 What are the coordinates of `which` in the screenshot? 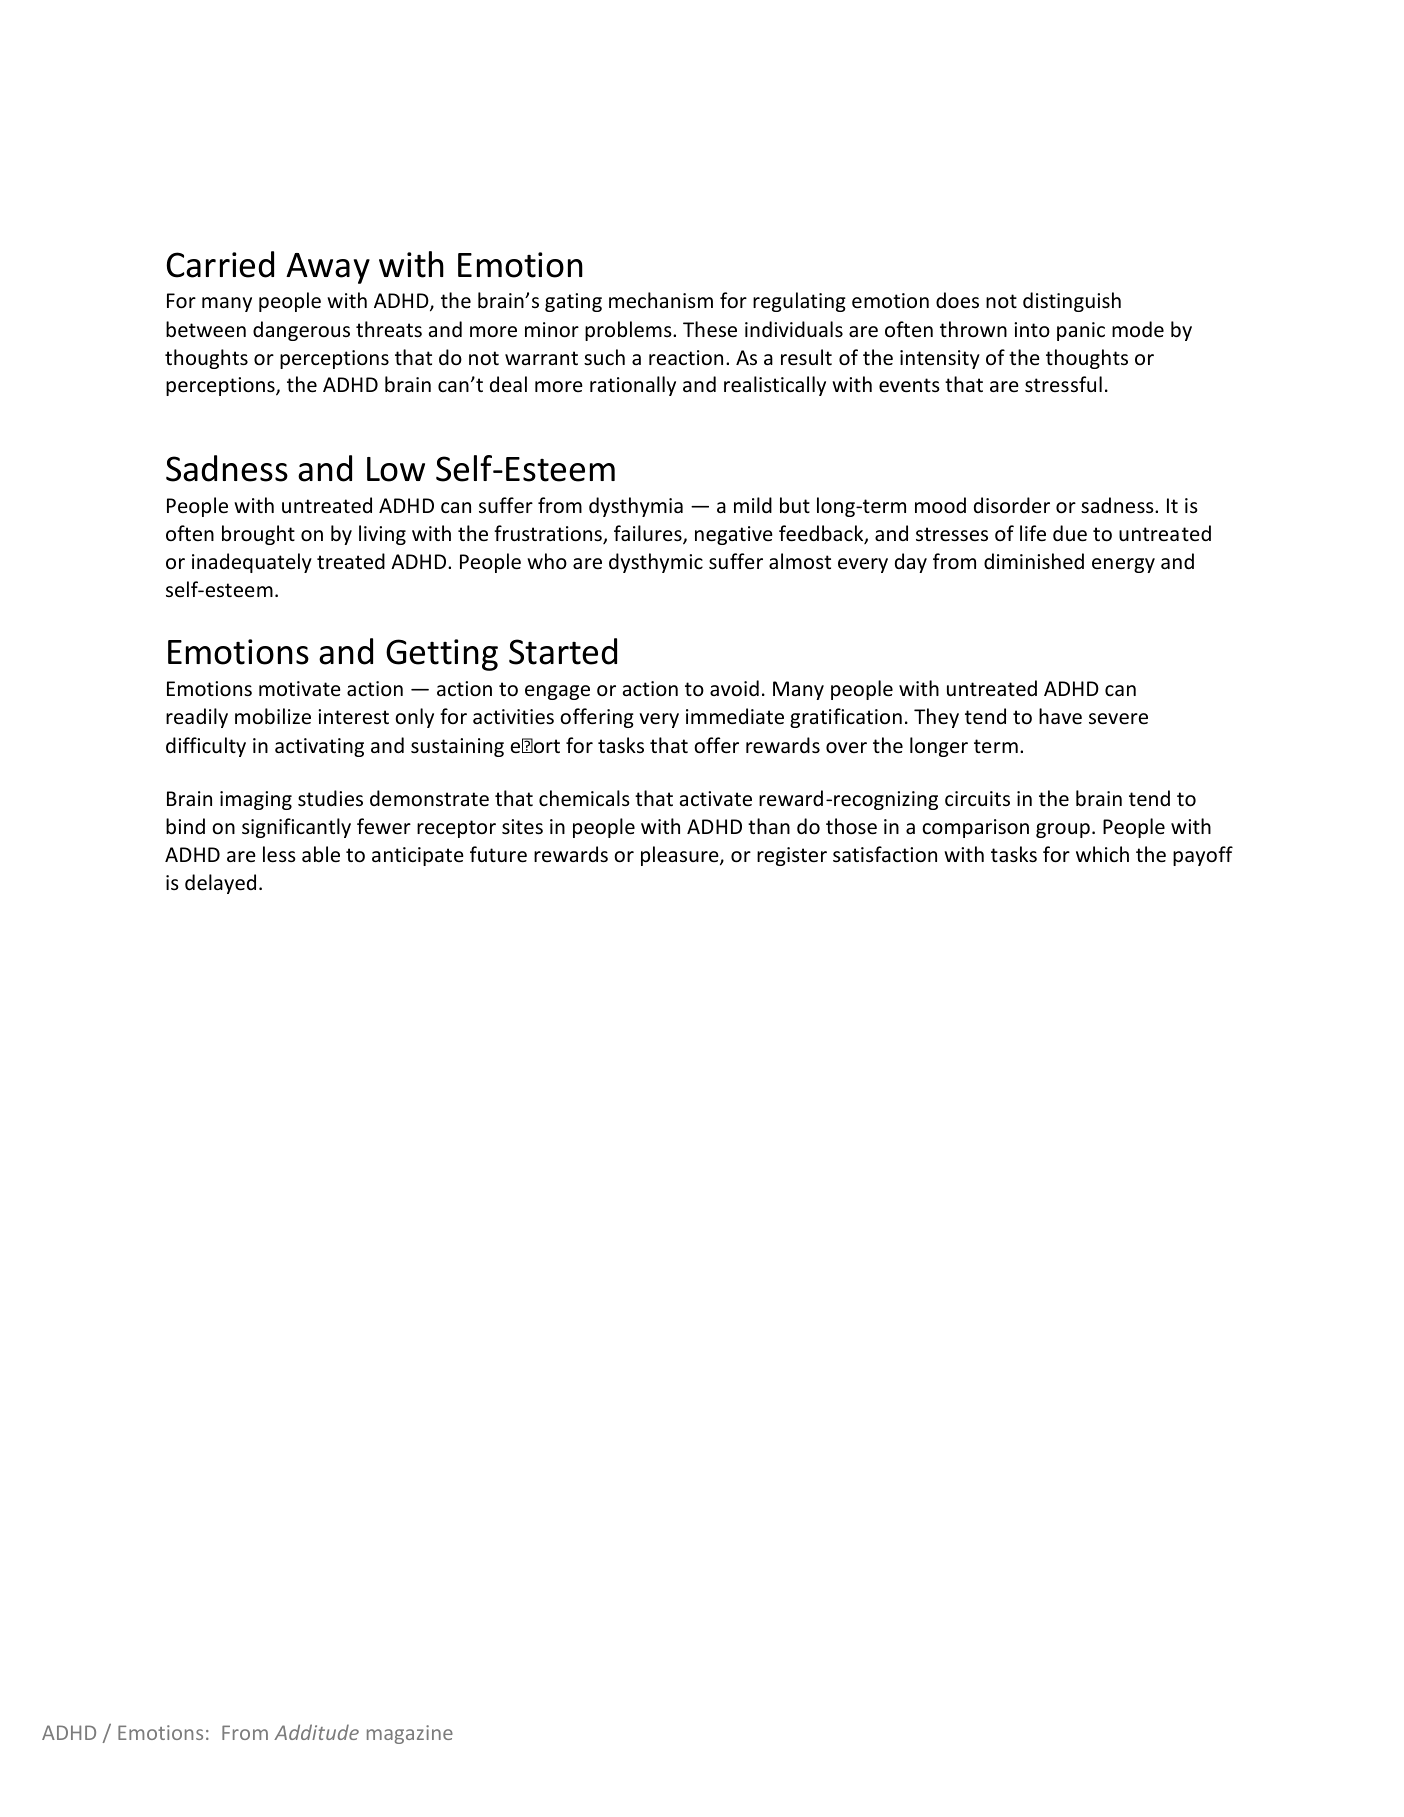 It's located at (1102, 854).
